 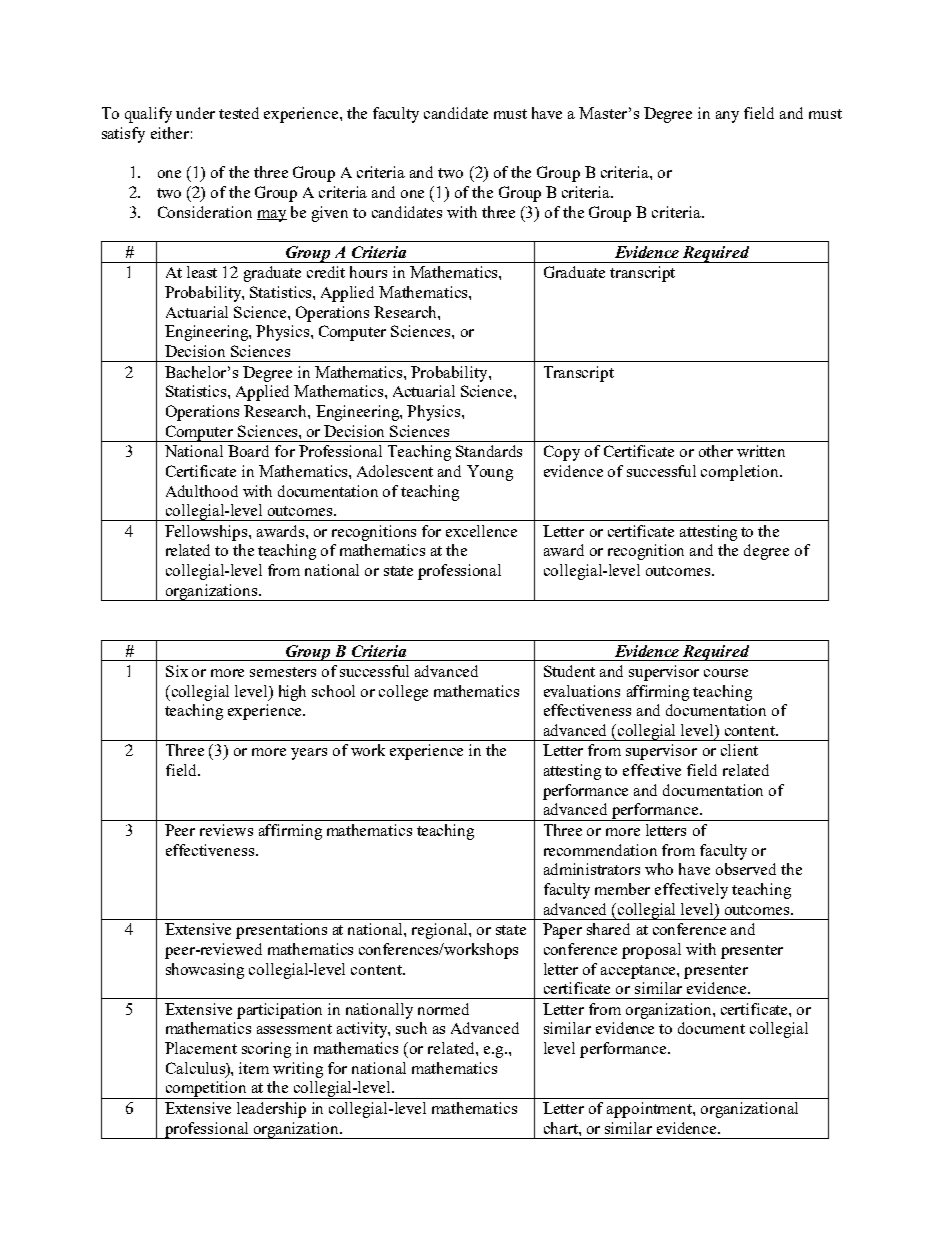 What do you see at coordinates (727, 117) in the image?
I see `any` at bounding box center [727, 117].
